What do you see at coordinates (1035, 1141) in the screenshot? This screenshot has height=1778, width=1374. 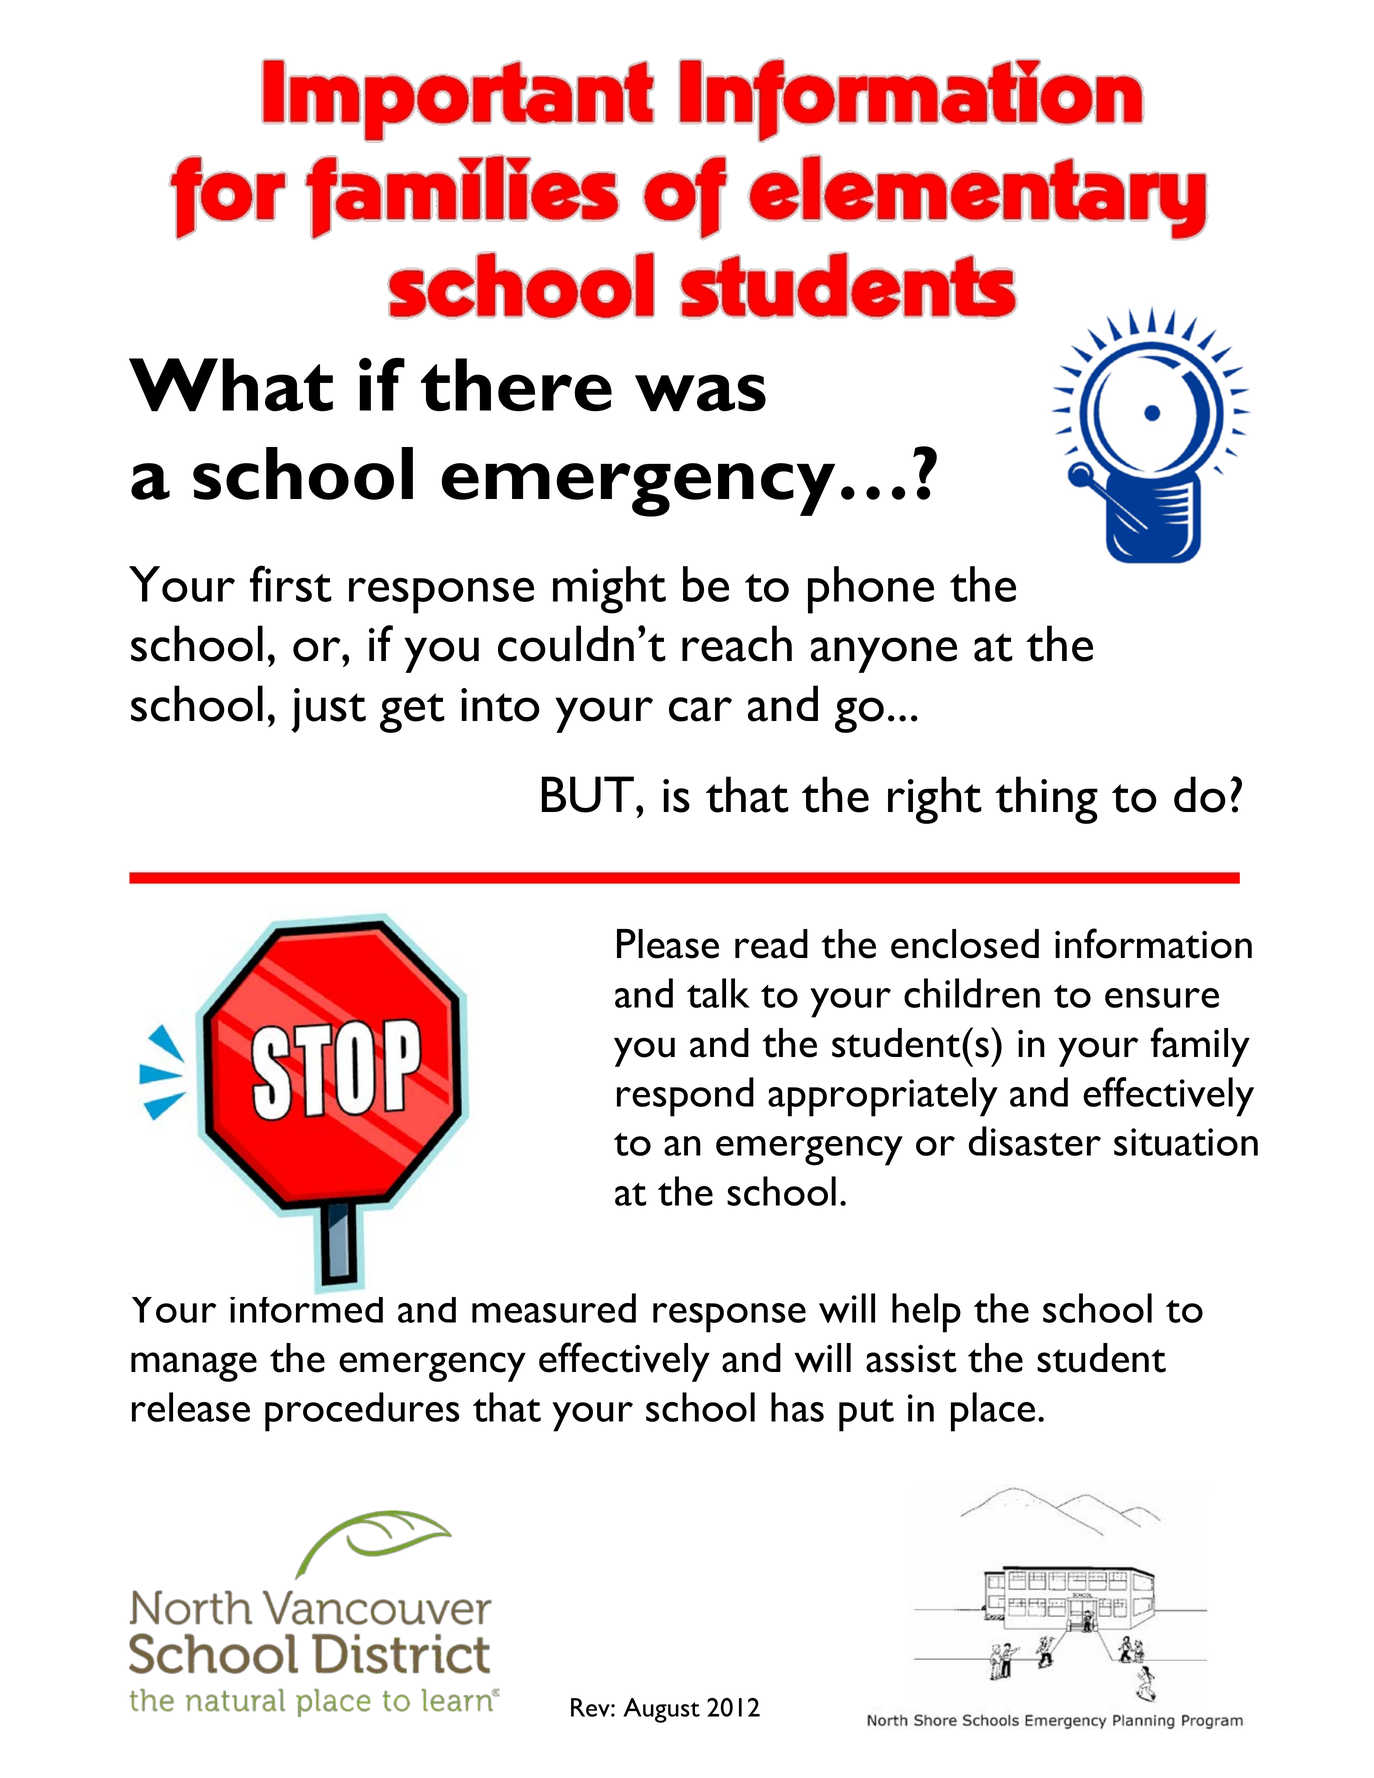 I see `disaster` at bounding box center [1035, 1141].
